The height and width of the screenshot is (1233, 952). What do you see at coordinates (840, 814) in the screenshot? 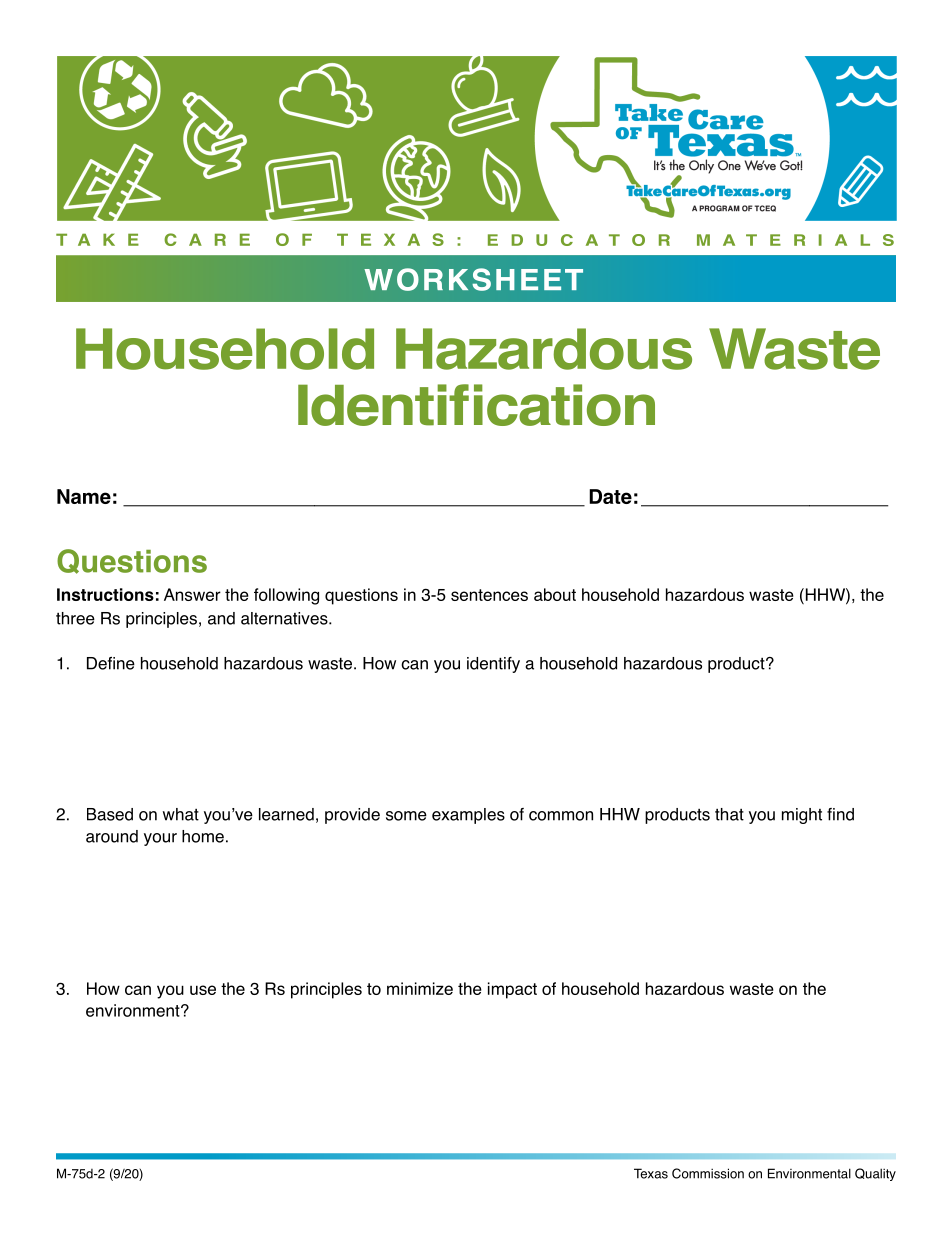
I see `find` at bounding box center [840, 814].
